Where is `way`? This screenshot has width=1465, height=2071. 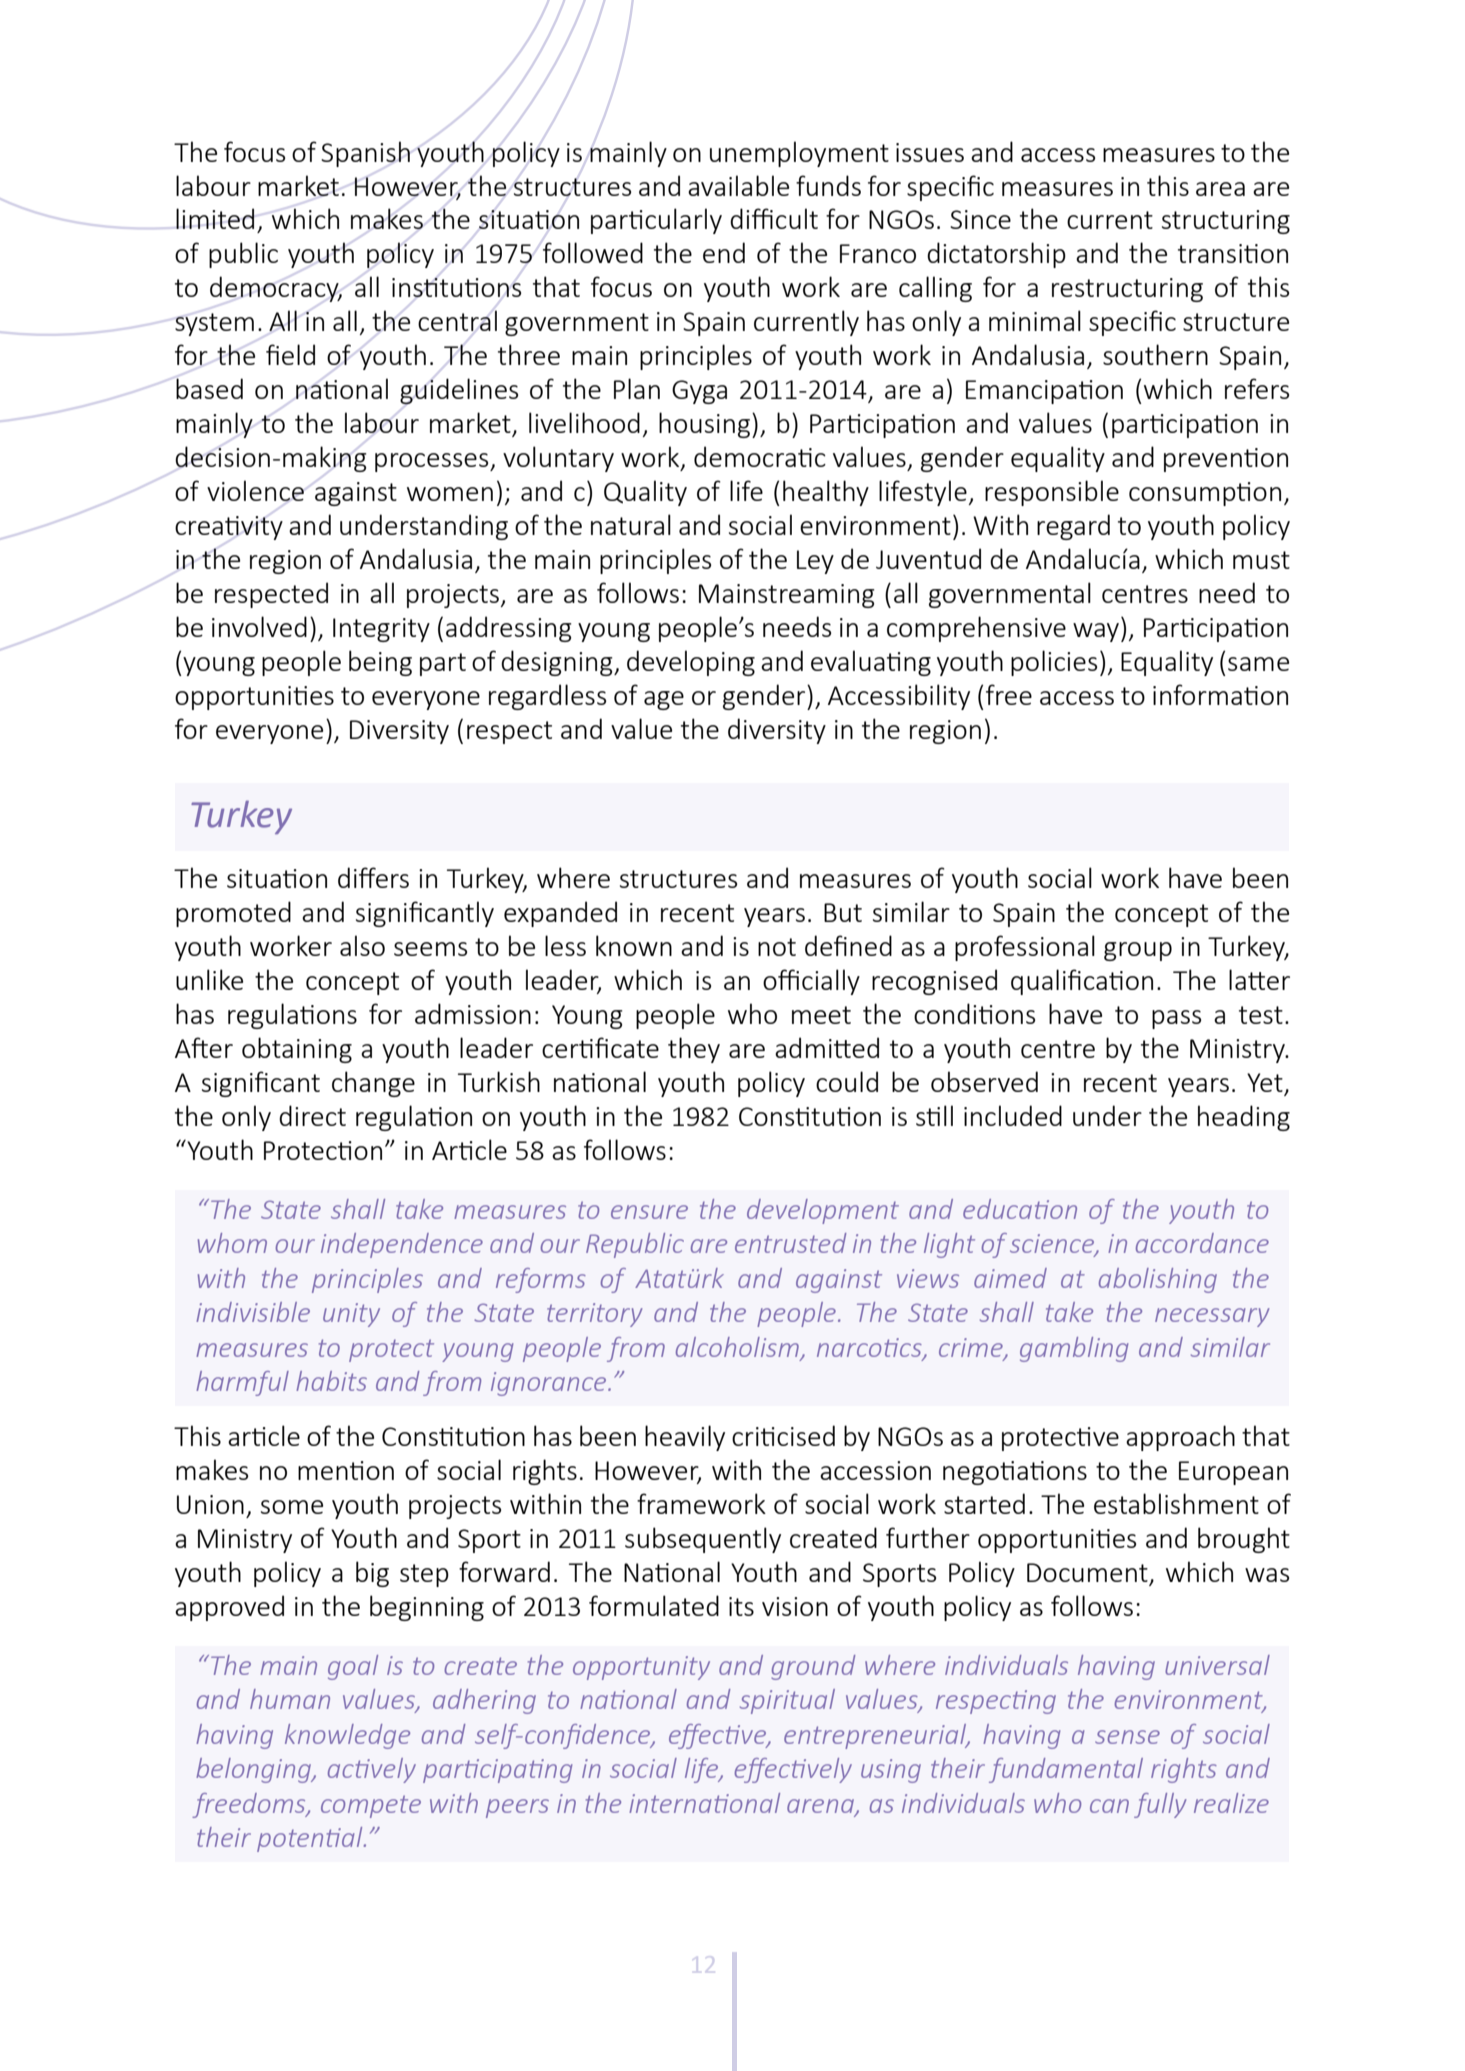 way is located at coordinates (1096, 632).
